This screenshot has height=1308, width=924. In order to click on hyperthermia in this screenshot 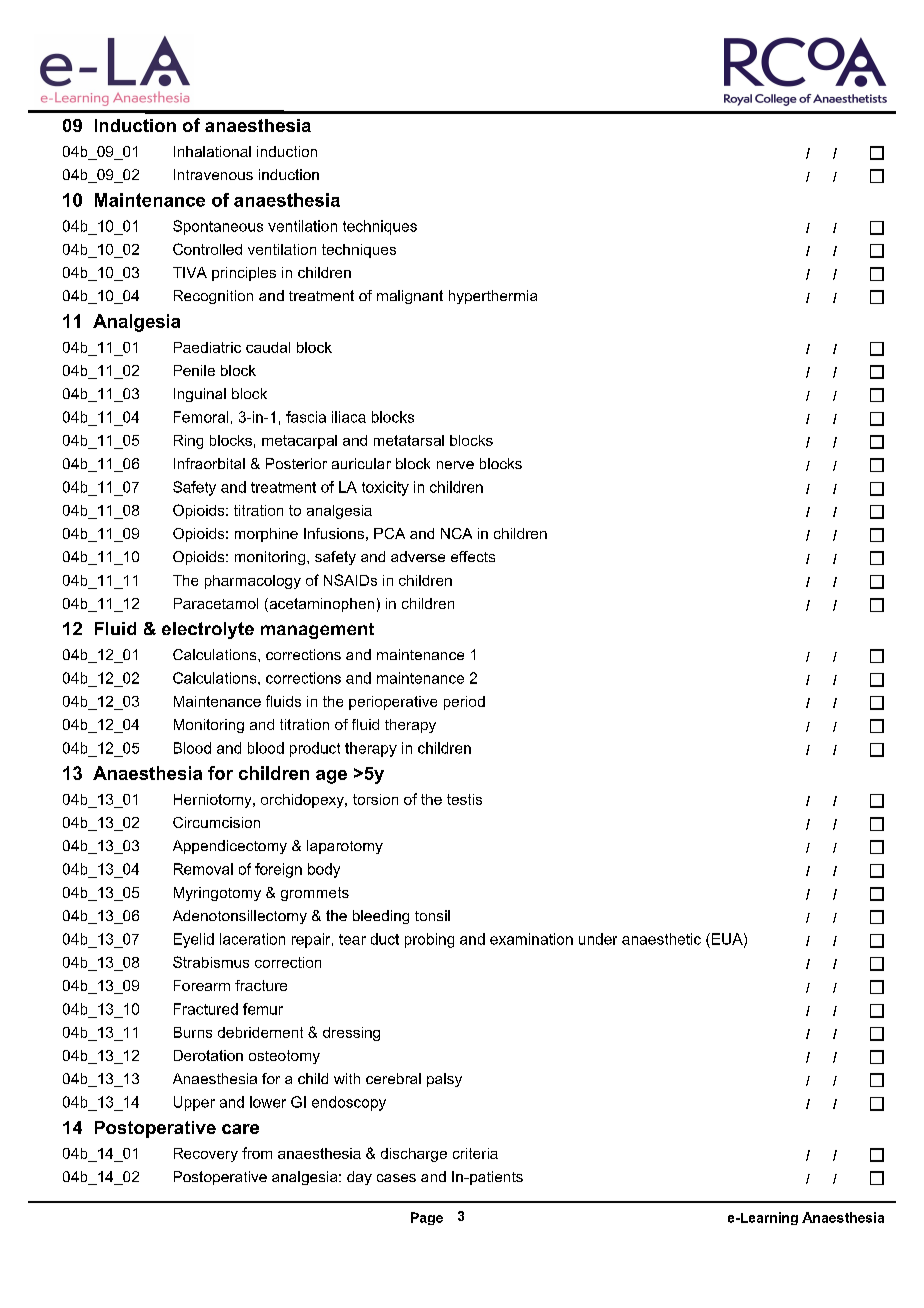, I will do `click(493, 297)`.
